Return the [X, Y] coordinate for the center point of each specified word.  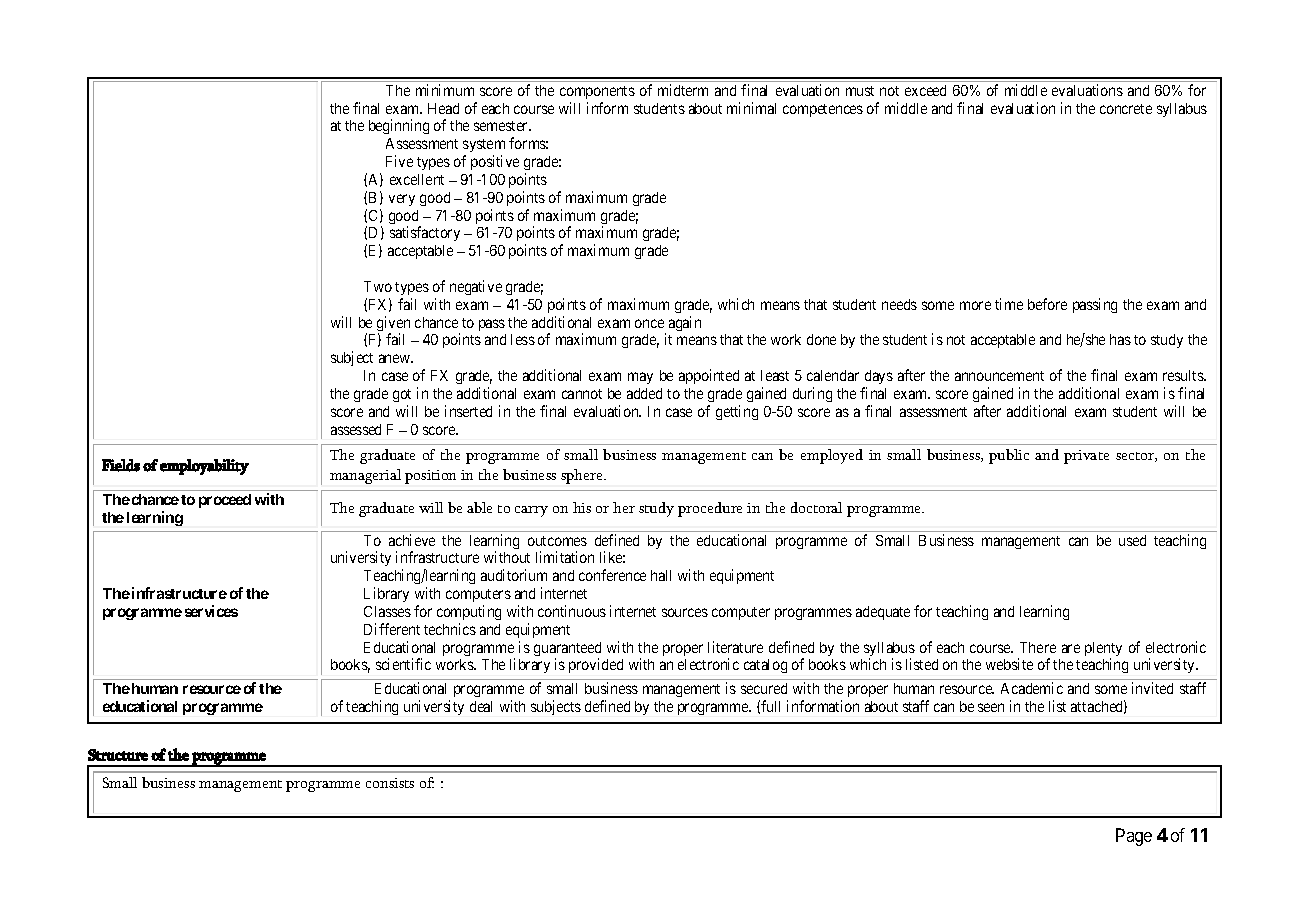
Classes [387, 611]
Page [1134, 837]
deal [481, 706]
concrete [1126, 109]
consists [390, 783]
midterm [683, 90]
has [1120, 339]
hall [661, 575]
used [1132, 540]
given [393, 325]
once [649, 323]
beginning [399, 126]
